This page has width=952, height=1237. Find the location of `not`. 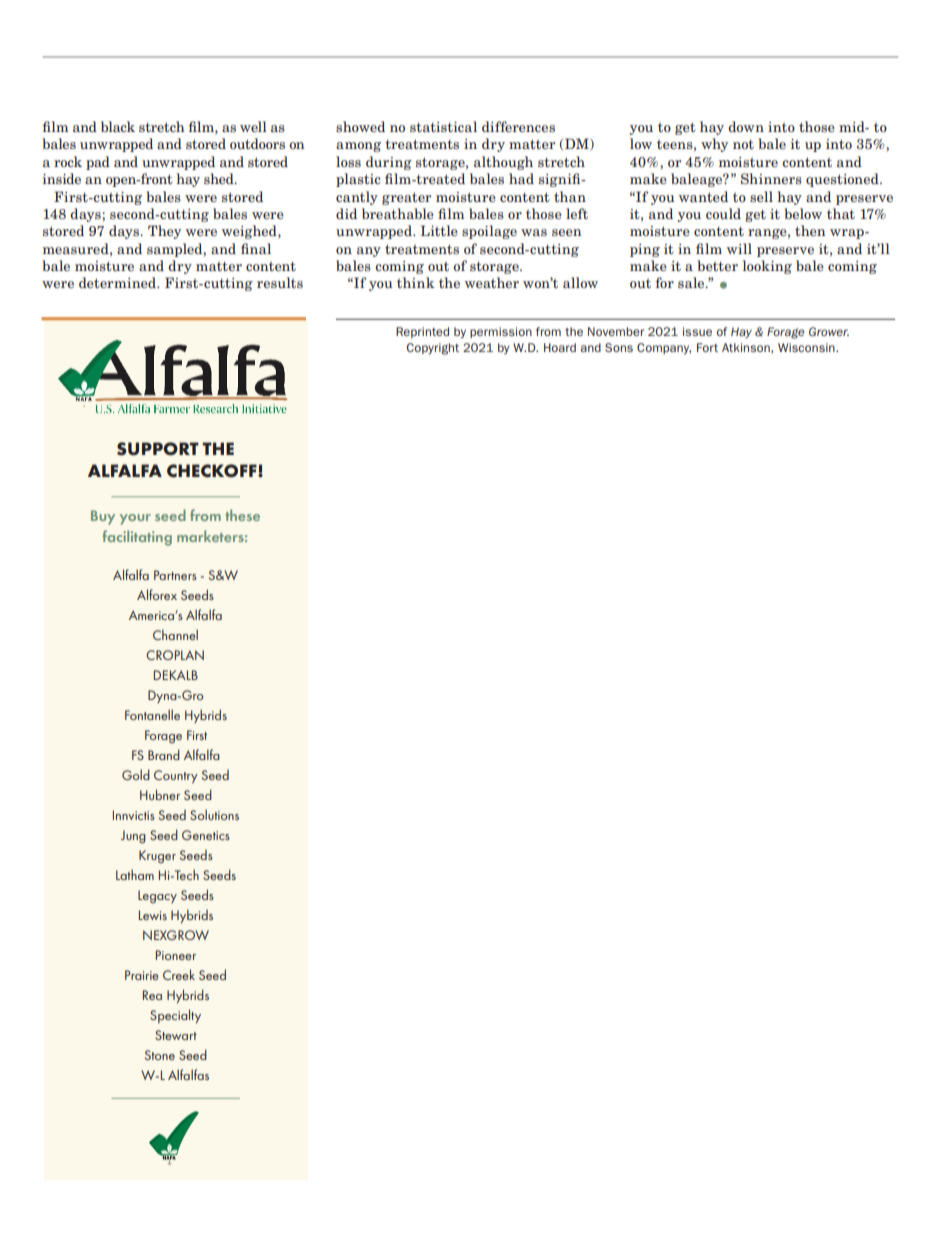

not is located at coordinates (743, 144).
